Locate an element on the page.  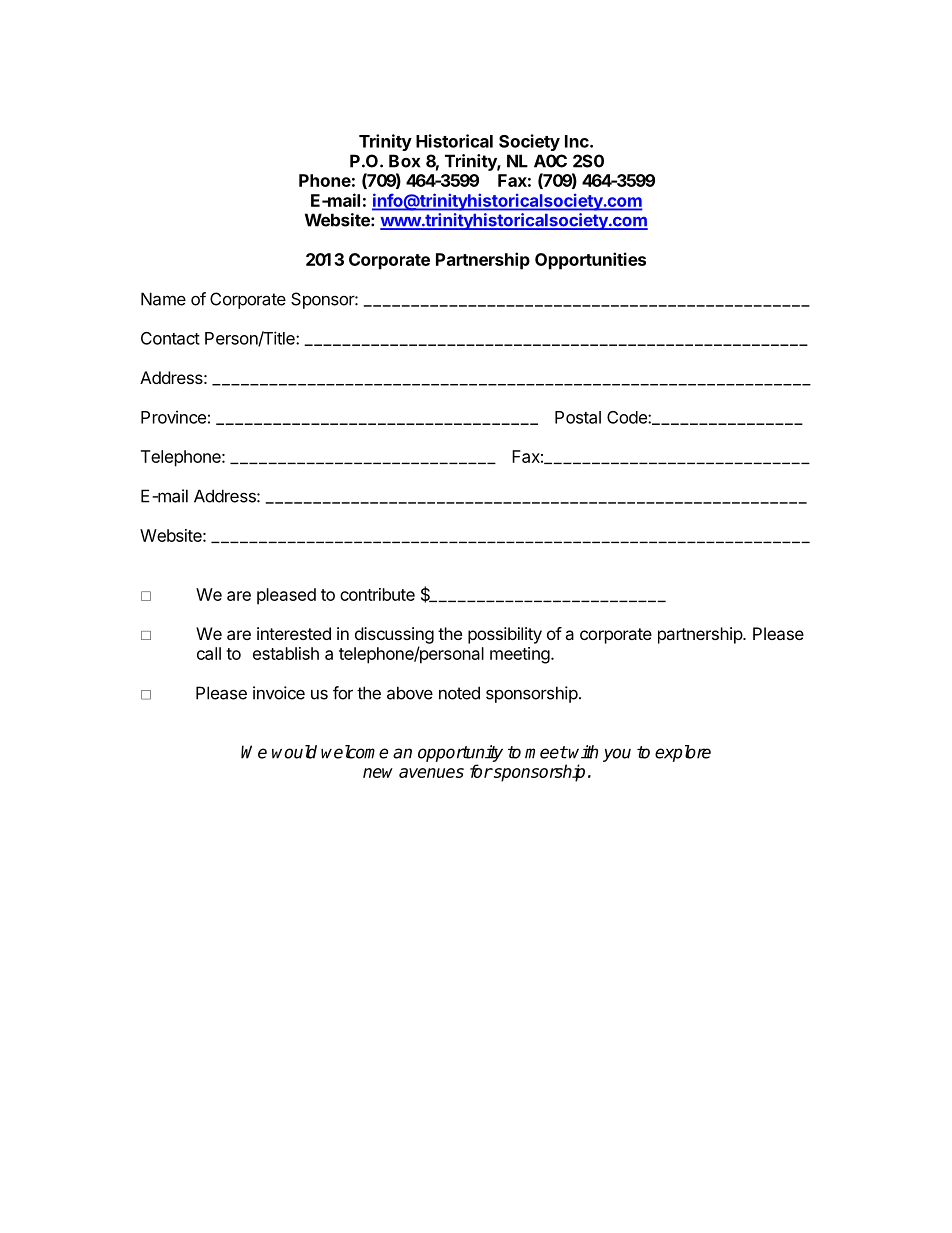
contribute is located at coordinates (377, 594).
